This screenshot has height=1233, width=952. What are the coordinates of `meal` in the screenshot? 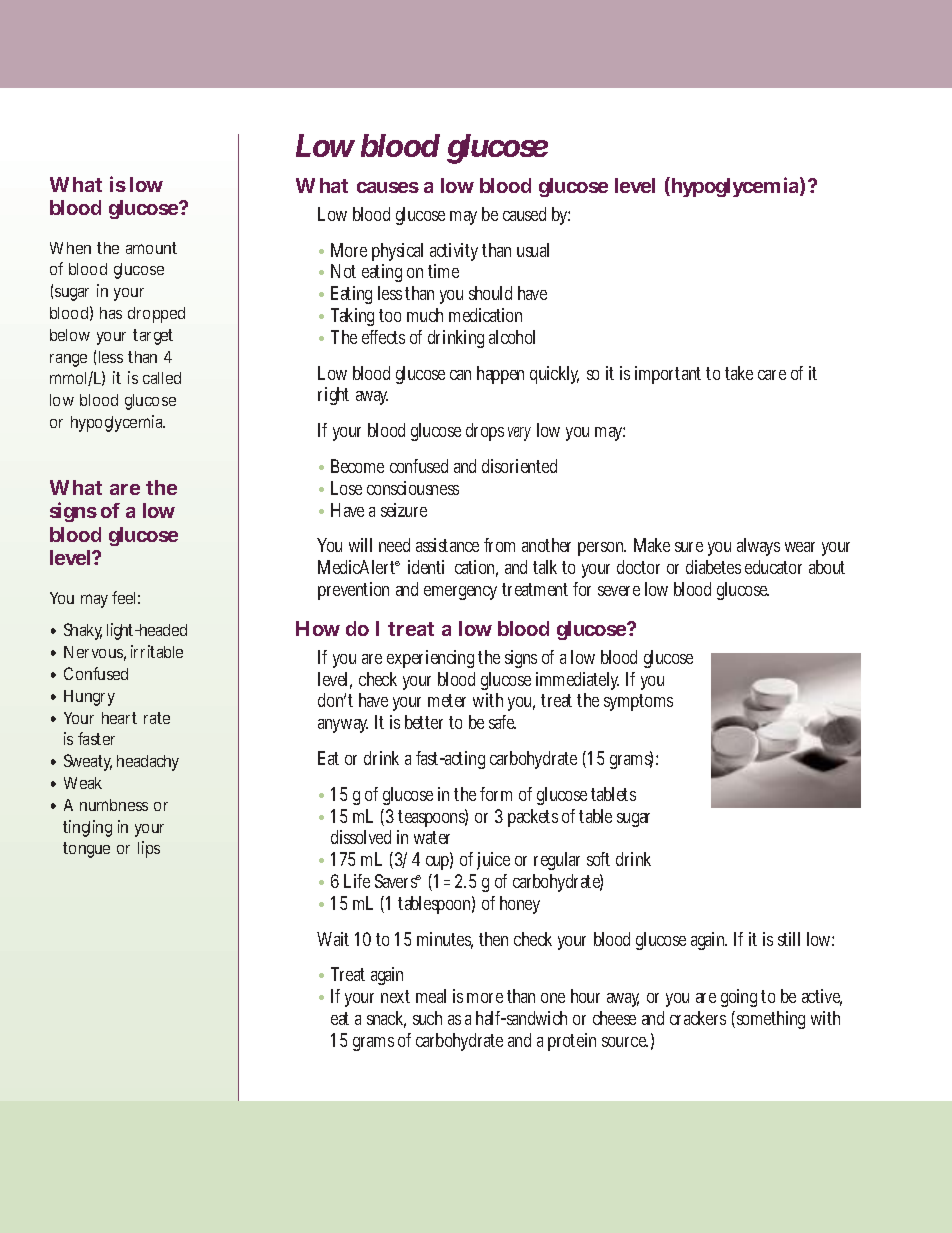 It's located at (431, 996).
